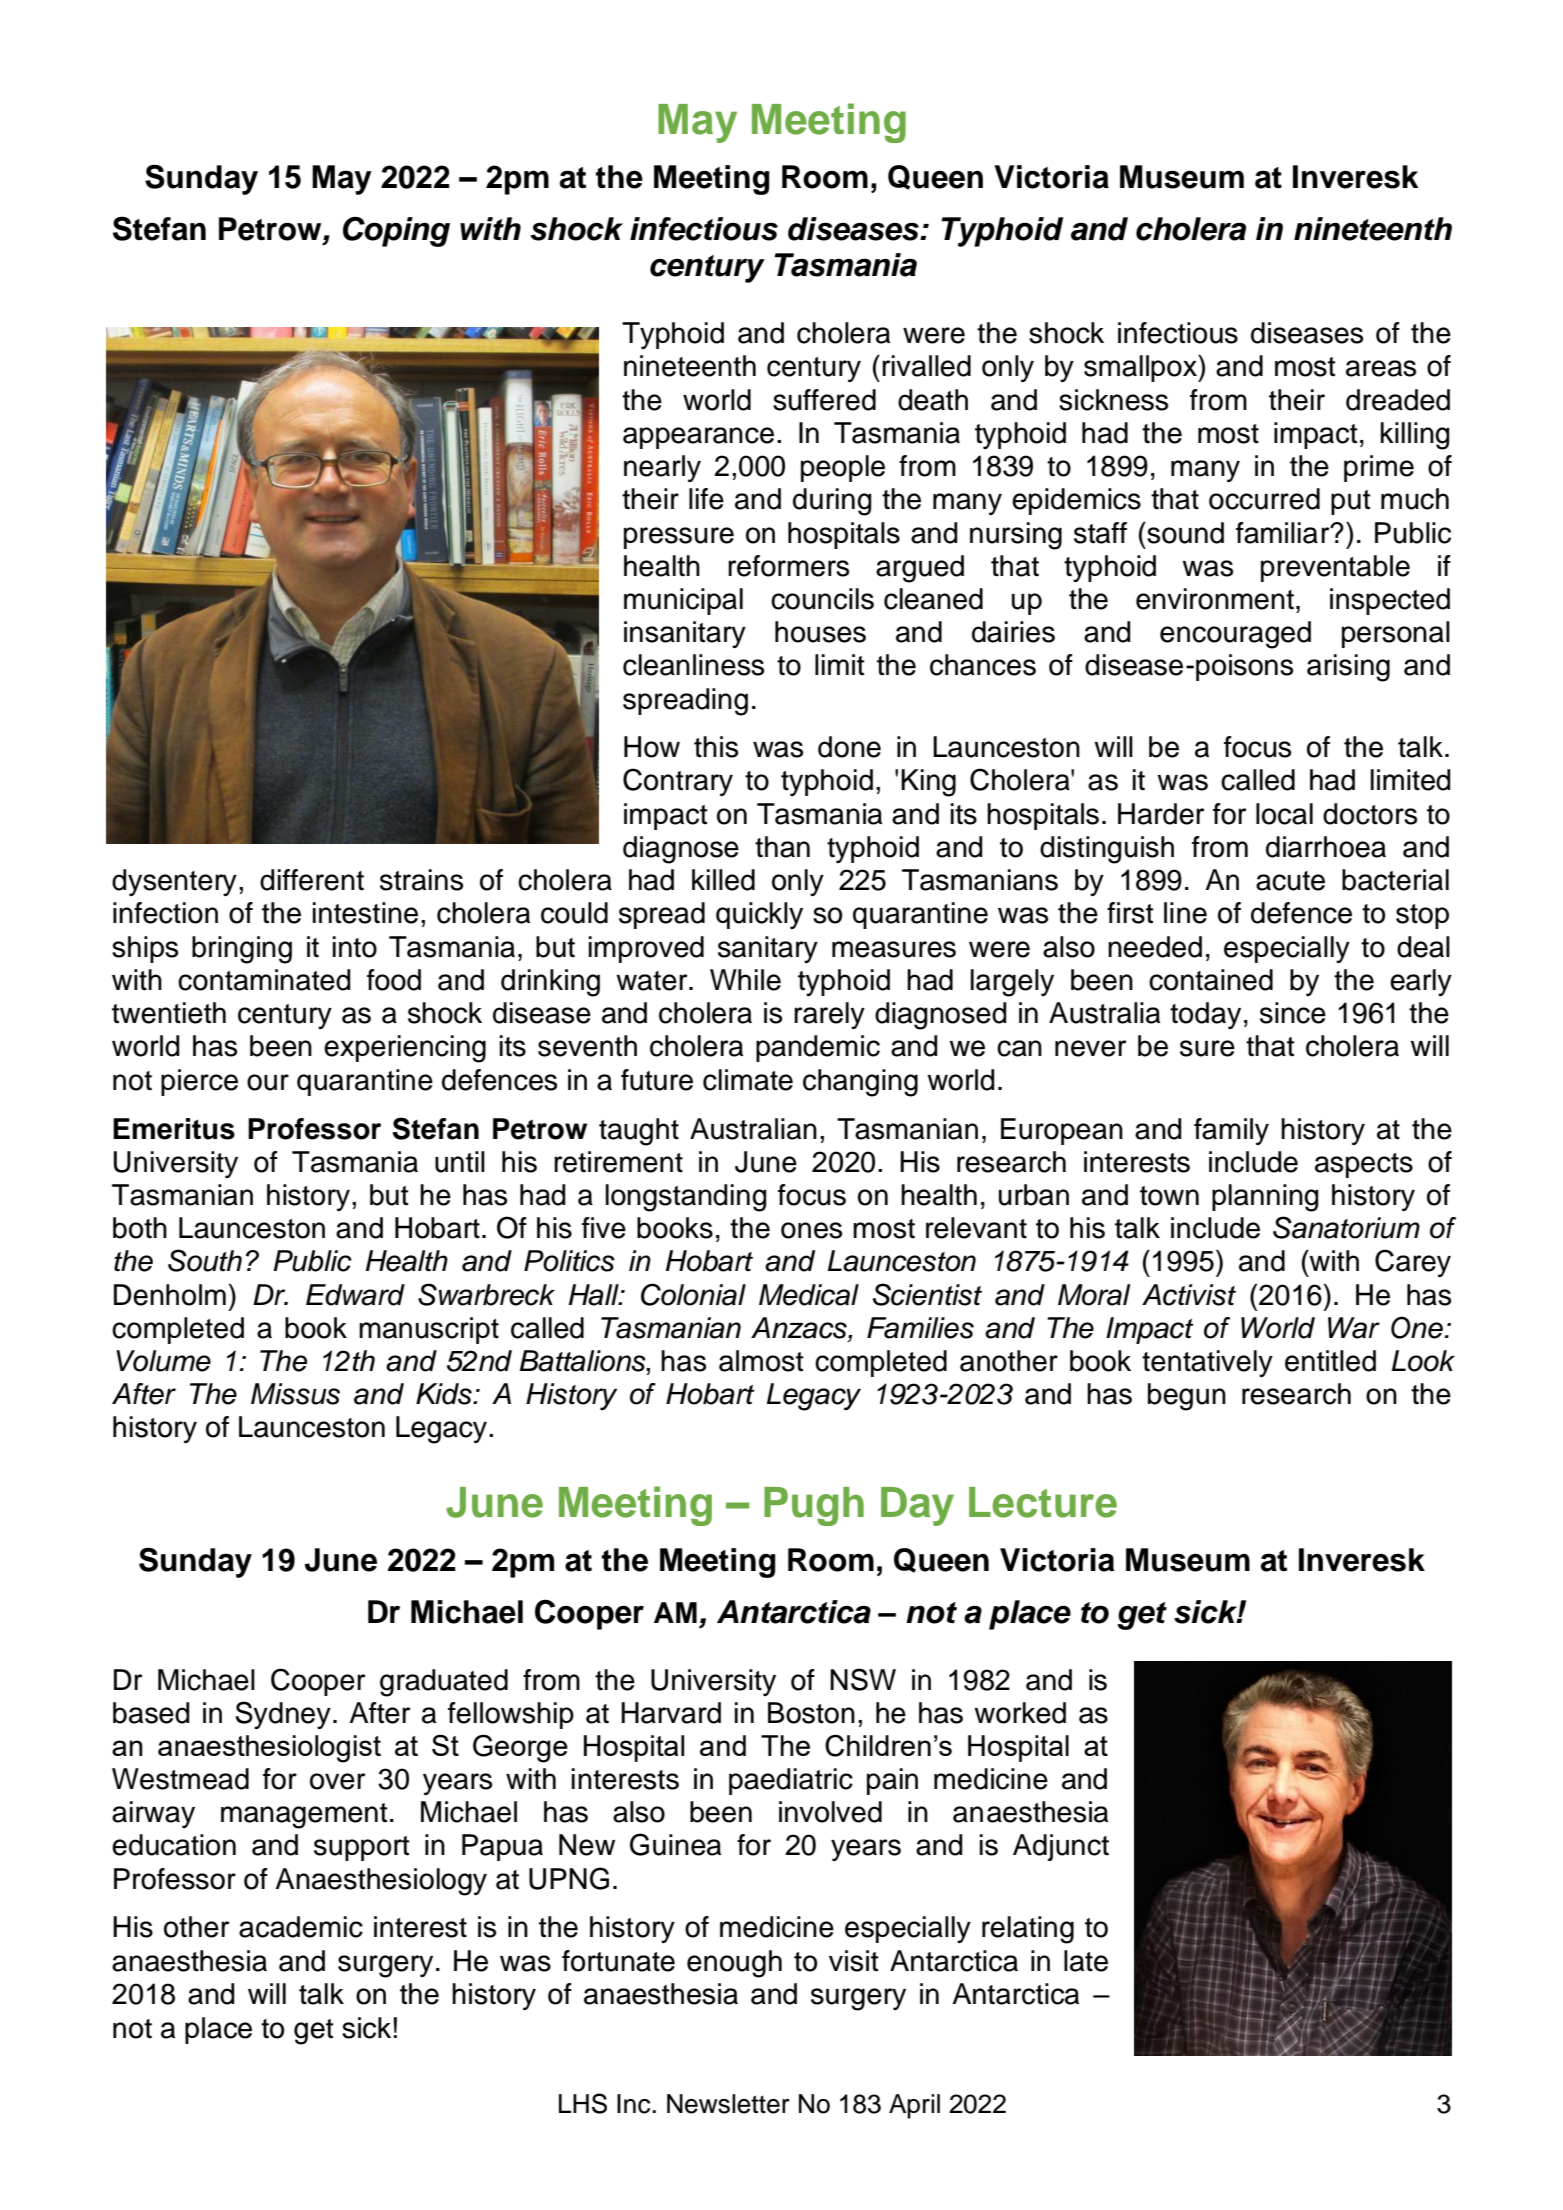 The width and height of the screenshot is (1563, 2210). I want to click on Missus, so click(295, 1394).
